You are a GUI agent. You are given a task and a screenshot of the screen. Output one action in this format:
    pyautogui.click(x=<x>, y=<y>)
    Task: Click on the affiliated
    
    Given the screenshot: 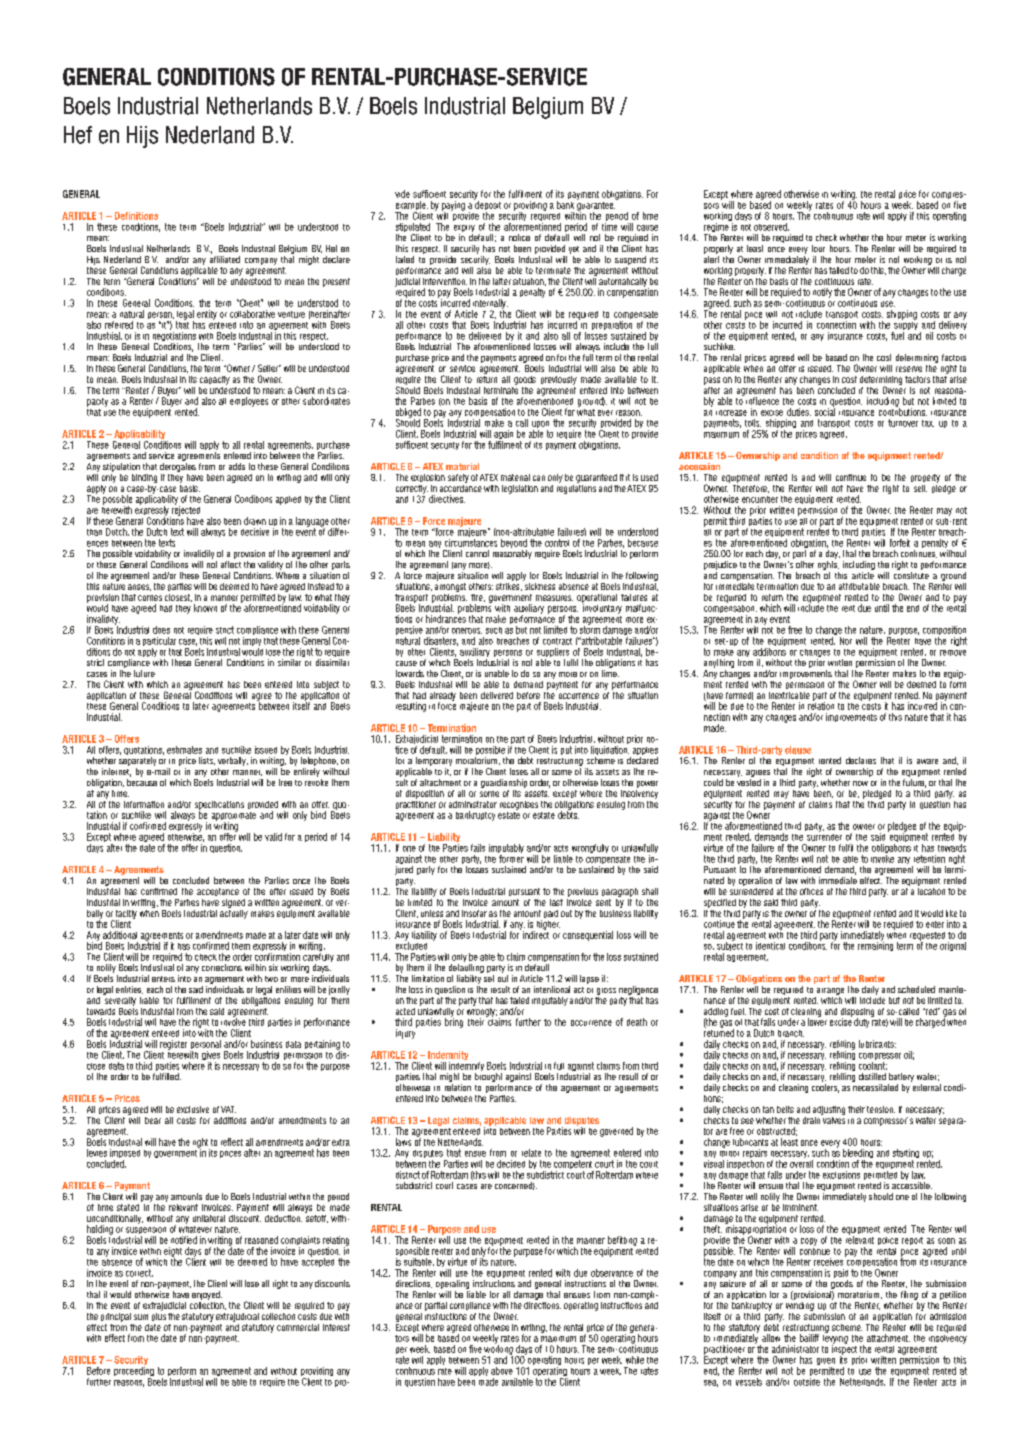 What is the action you would take?
    pyautogui.click(x=225, y=258)
